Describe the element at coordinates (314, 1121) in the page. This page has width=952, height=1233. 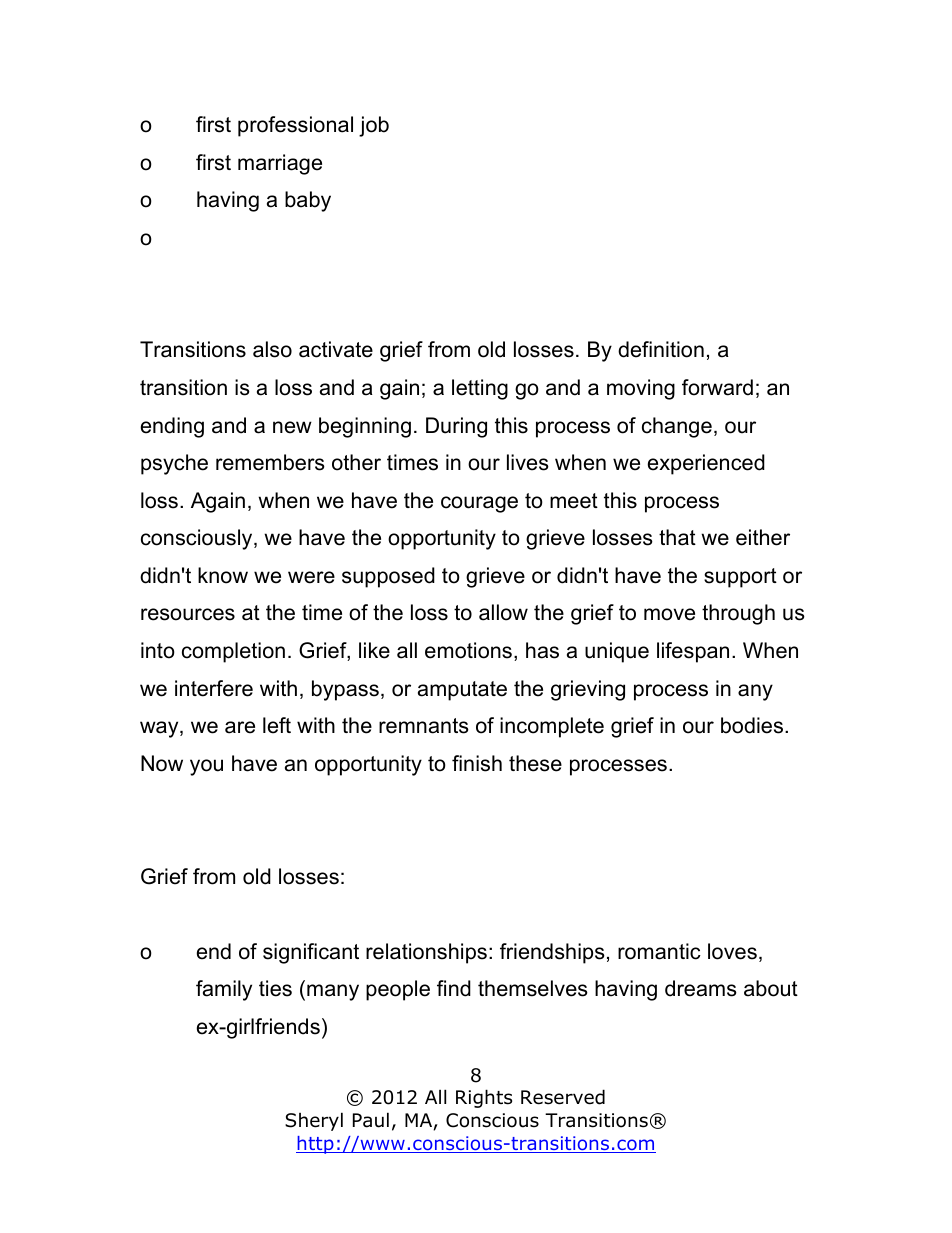
I see `Sheryl` at that location.
